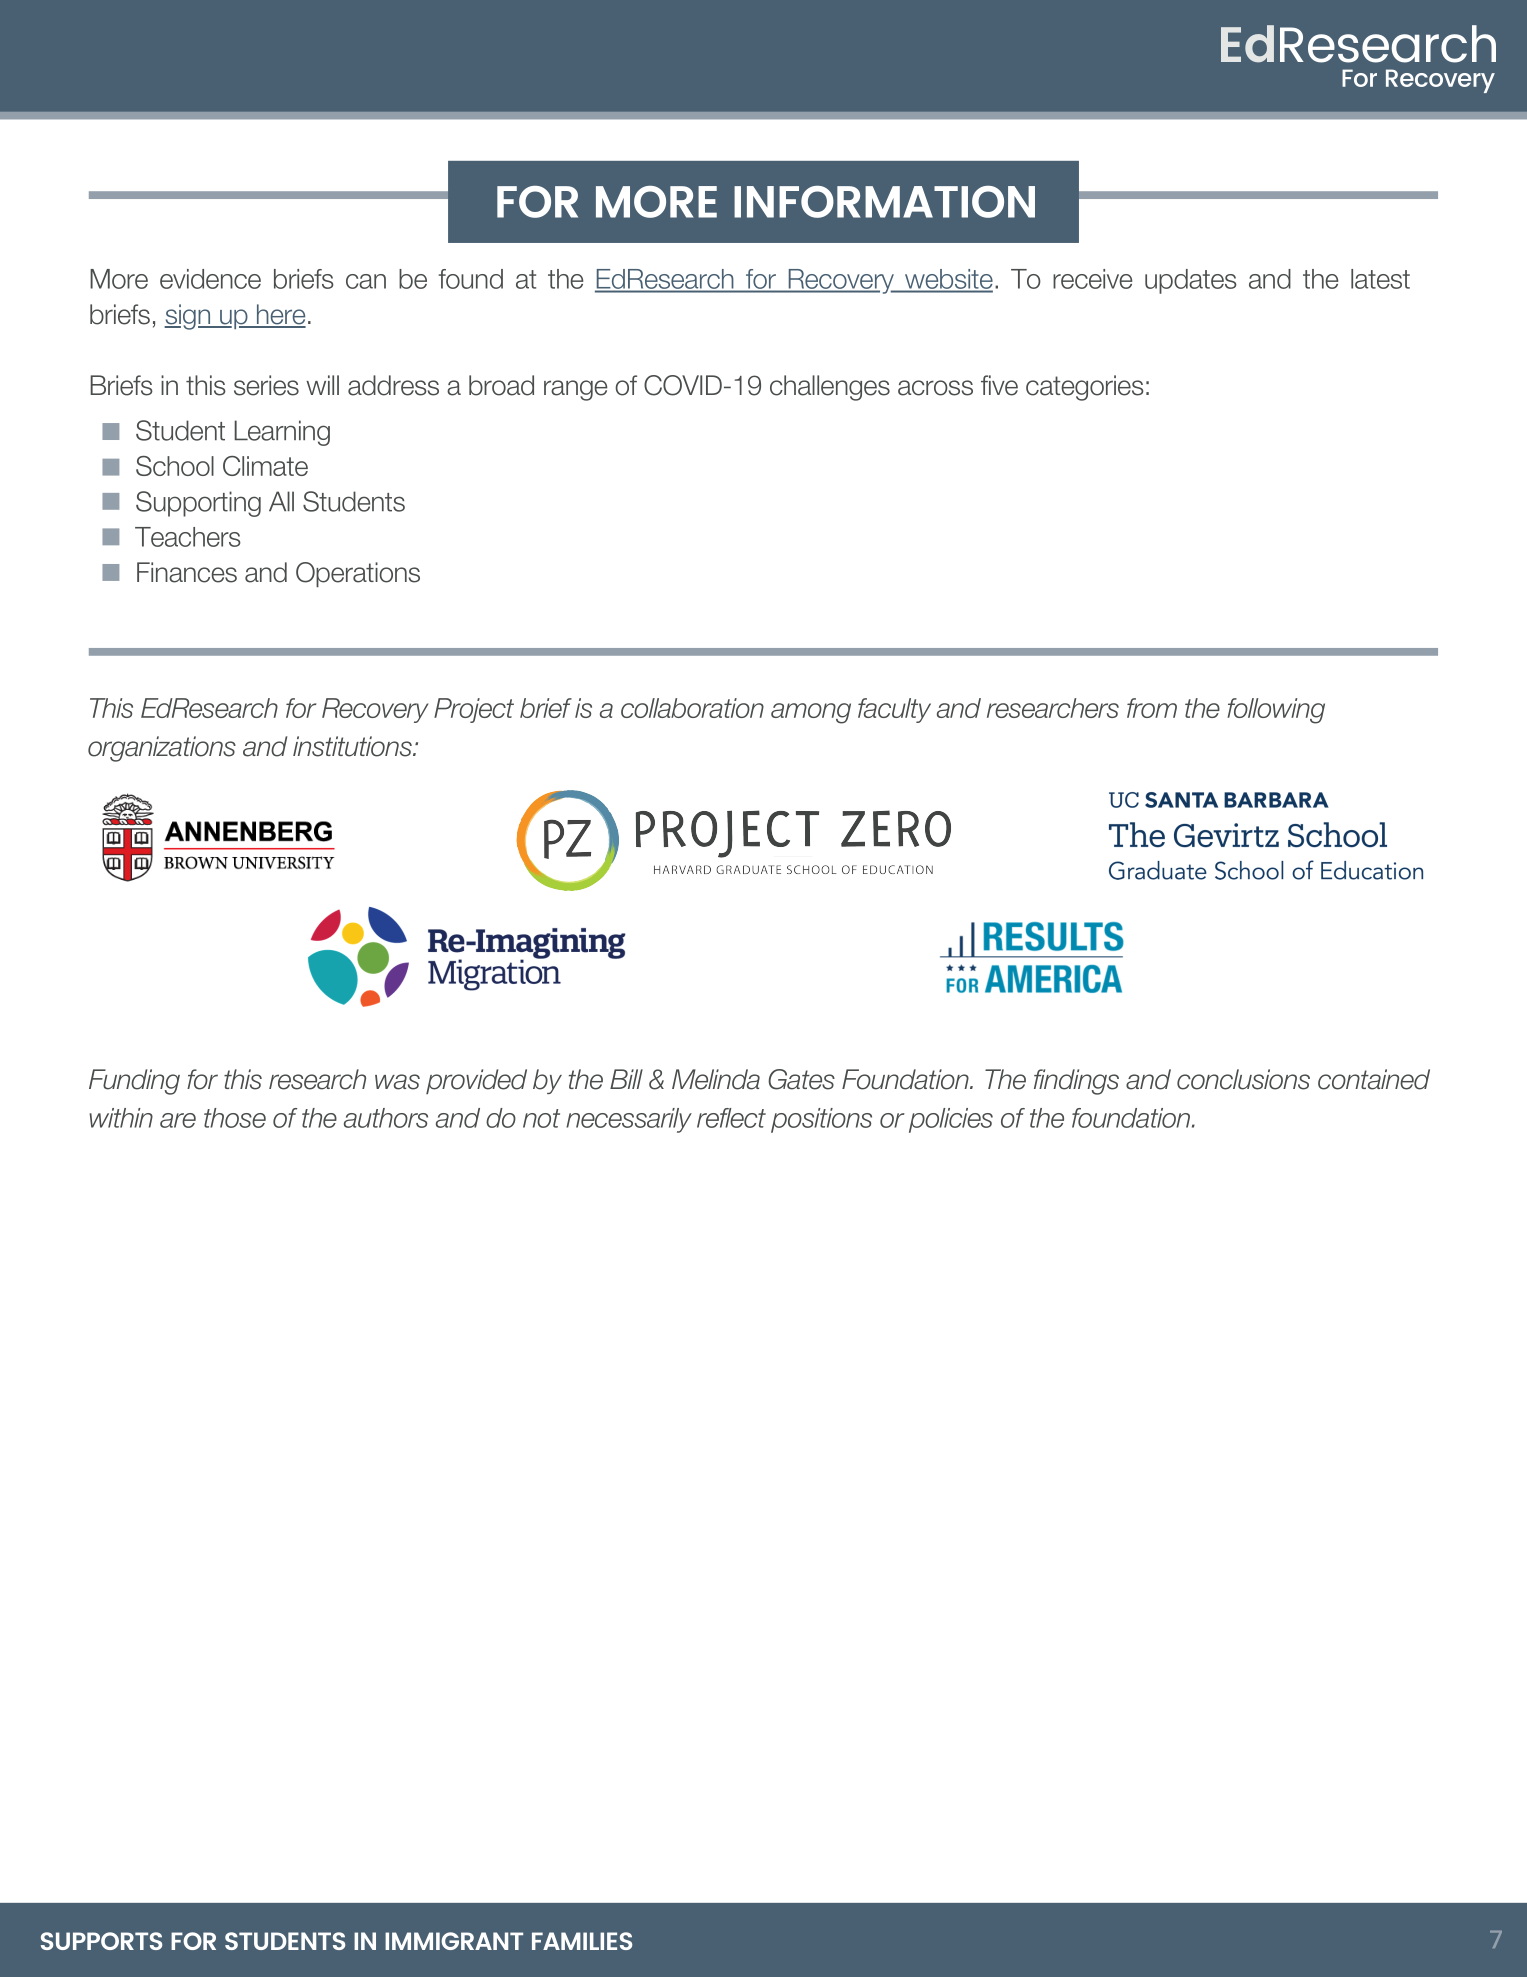  What do you see at coordinates (716, 1079) in the image?
I see `Melinda` at bounding box center [716, 1079].
